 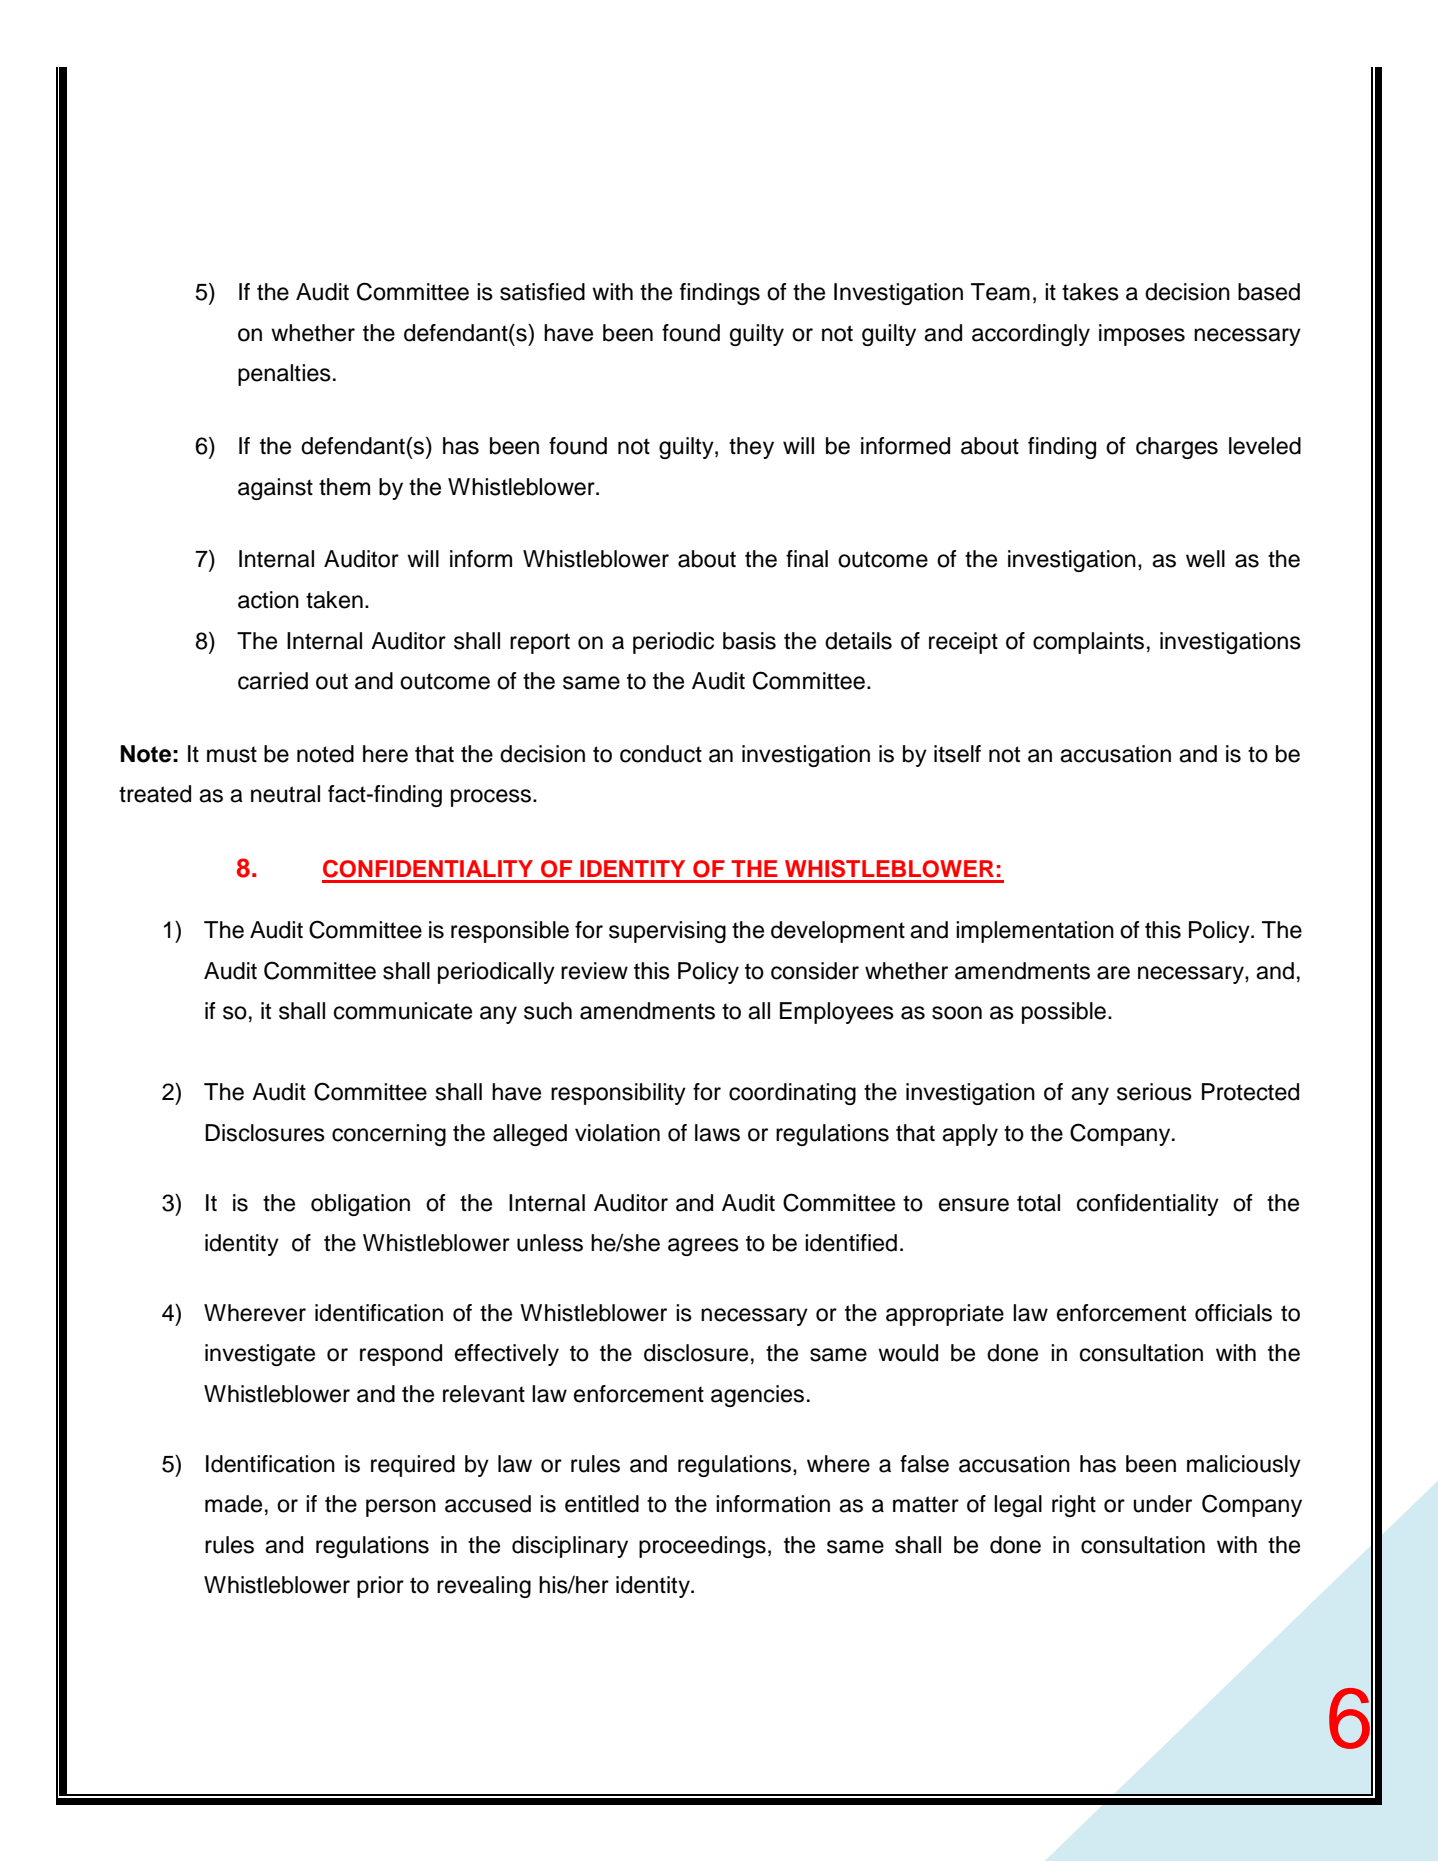 What do you see at coordinates (542, 292) in the screenshot?
I see `satisfied` at bounding box center [542, 292].
